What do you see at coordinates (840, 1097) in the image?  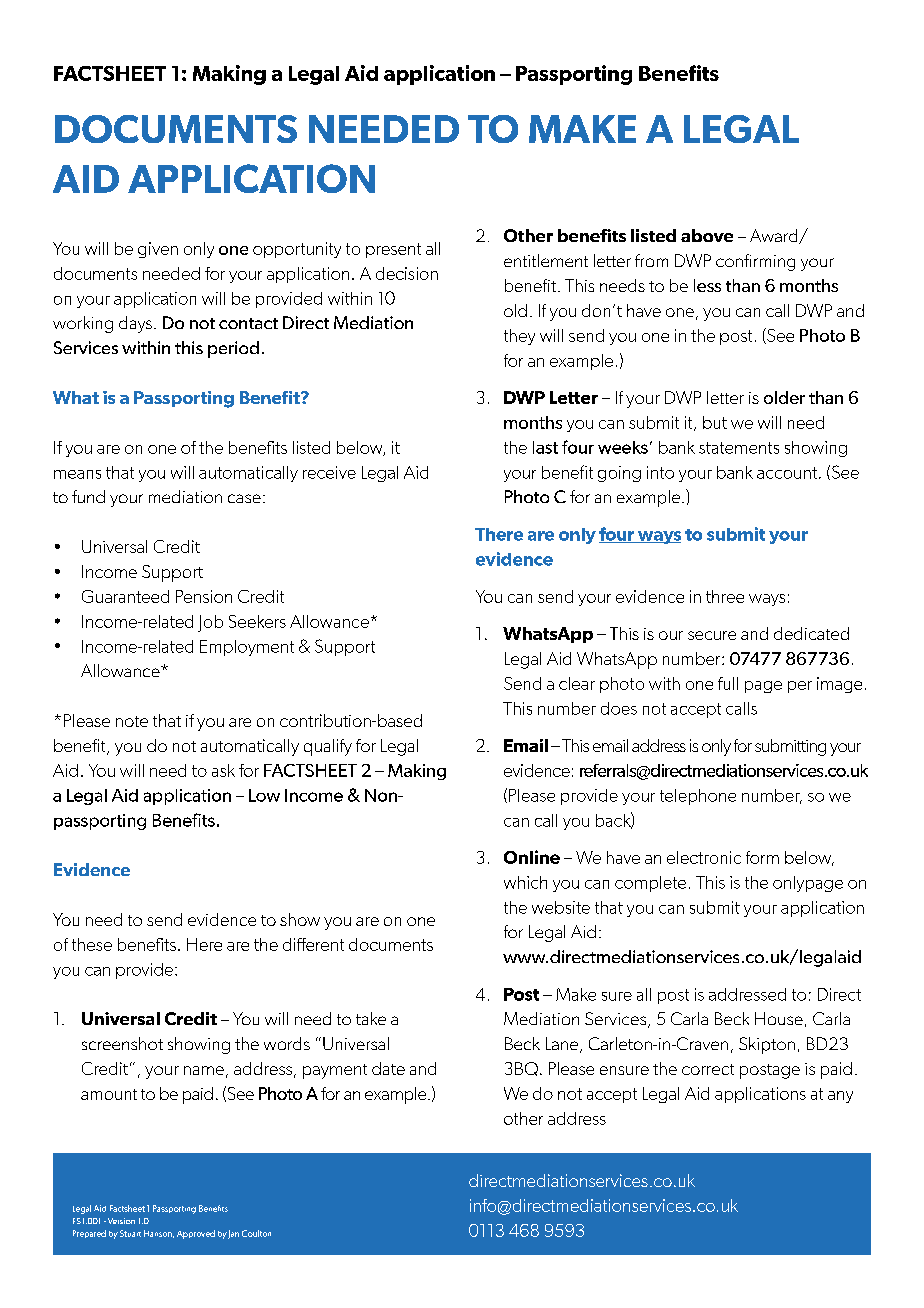 I see `any` at bounding box center [840, 1097].
